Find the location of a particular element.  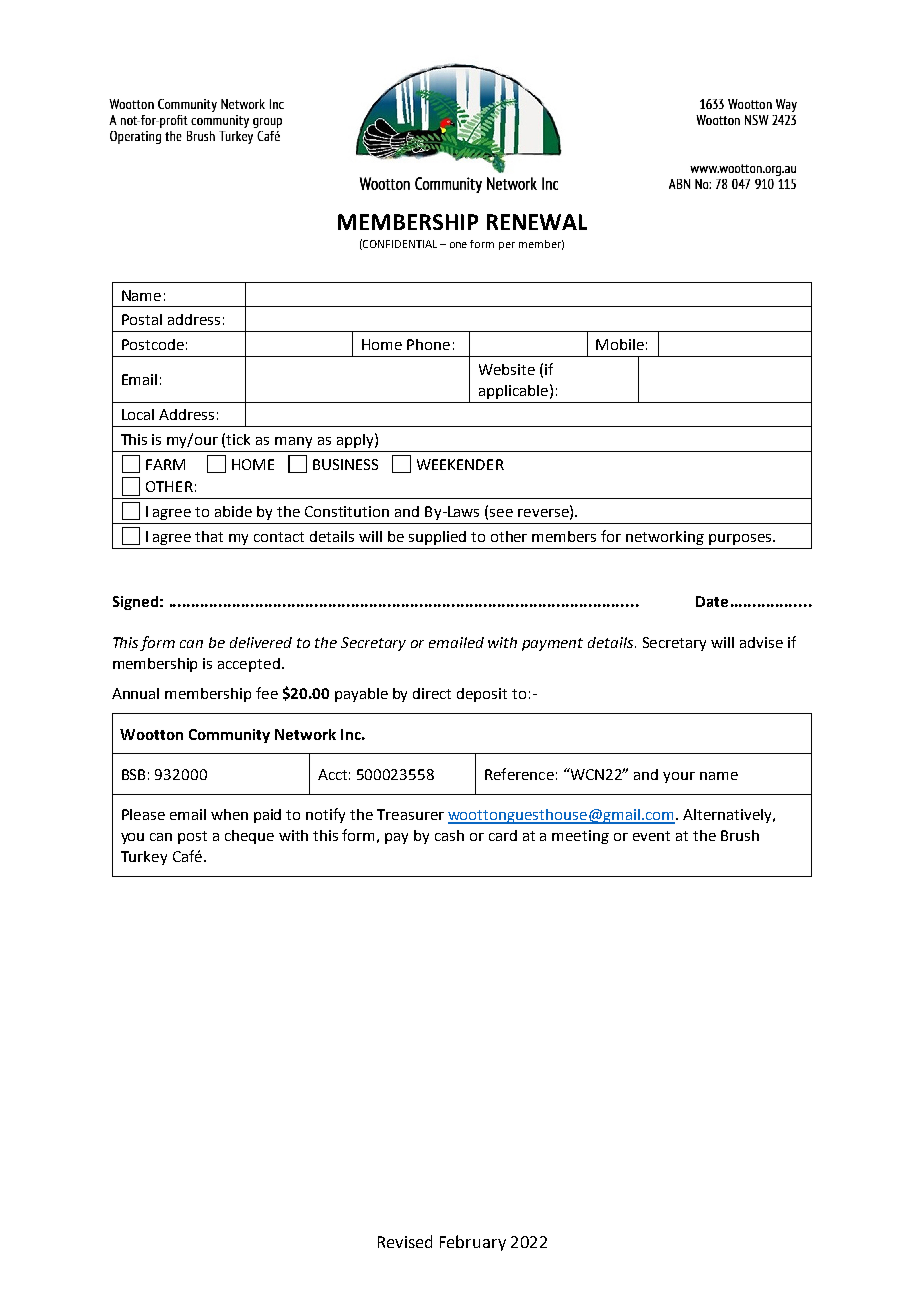

purposes is located at coordinates (741, 539).
